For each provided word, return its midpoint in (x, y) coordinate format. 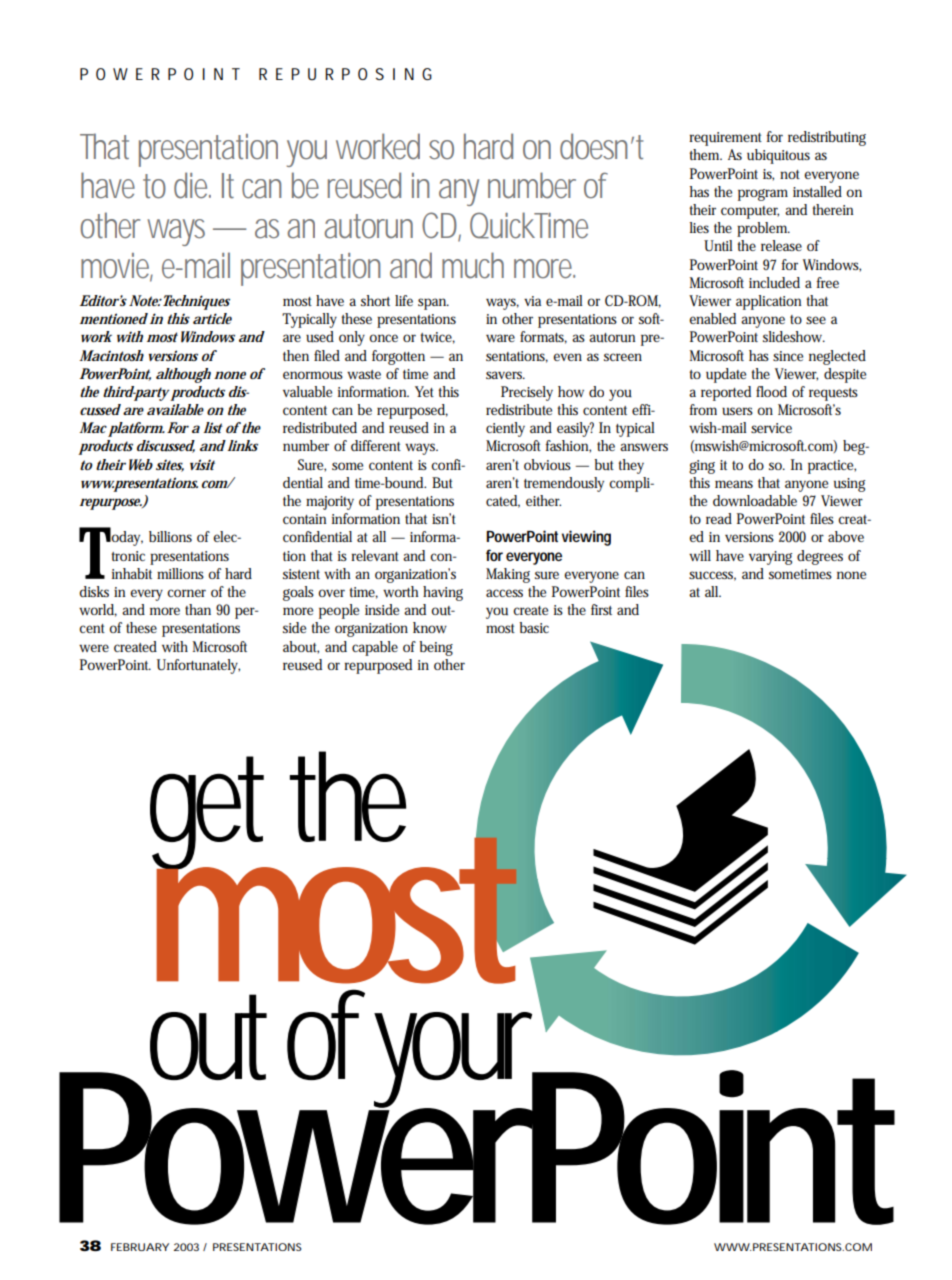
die (192, 185)
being (436, 648)
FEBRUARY (140, 1247)
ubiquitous (778, 156)
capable (375, 648)
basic (534, 627)
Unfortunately (198, 666)
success (712, 576)
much (473, 265)
